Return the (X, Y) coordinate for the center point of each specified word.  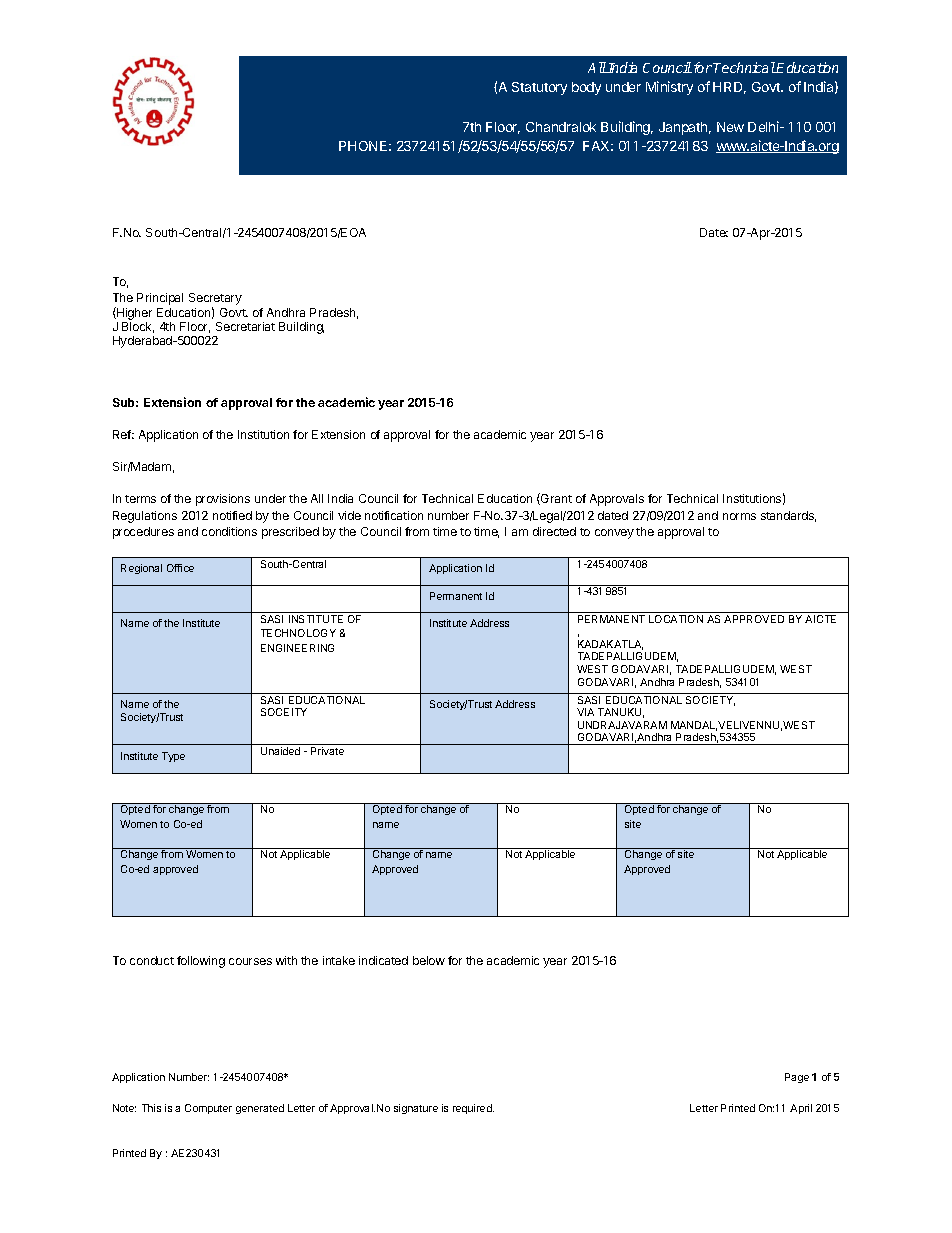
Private (327, 751)
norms (739, 516)
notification (394, 515)
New (730, 127)
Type (173, 757)
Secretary (215, 300)
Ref (123, 434)
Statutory (539, 88)
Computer (208, 1109)
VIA (585, 712)
